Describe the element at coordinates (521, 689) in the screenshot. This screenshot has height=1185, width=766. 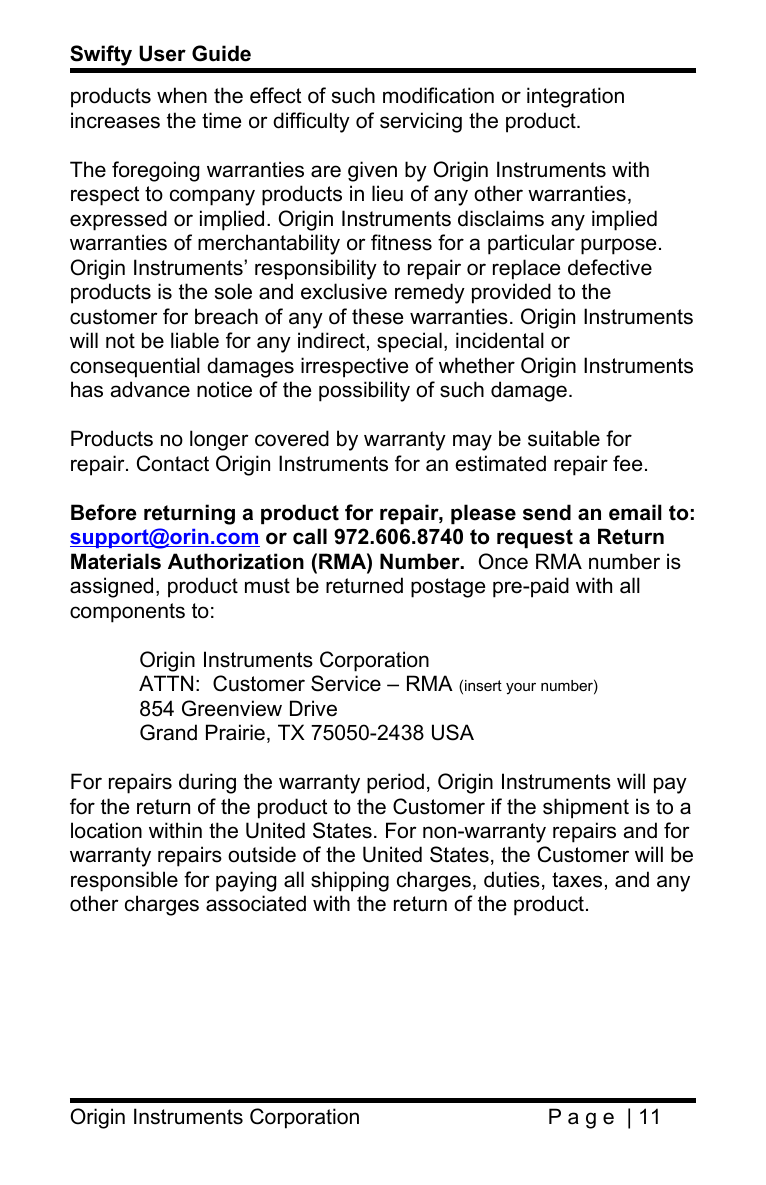
I see `your` at that location.
